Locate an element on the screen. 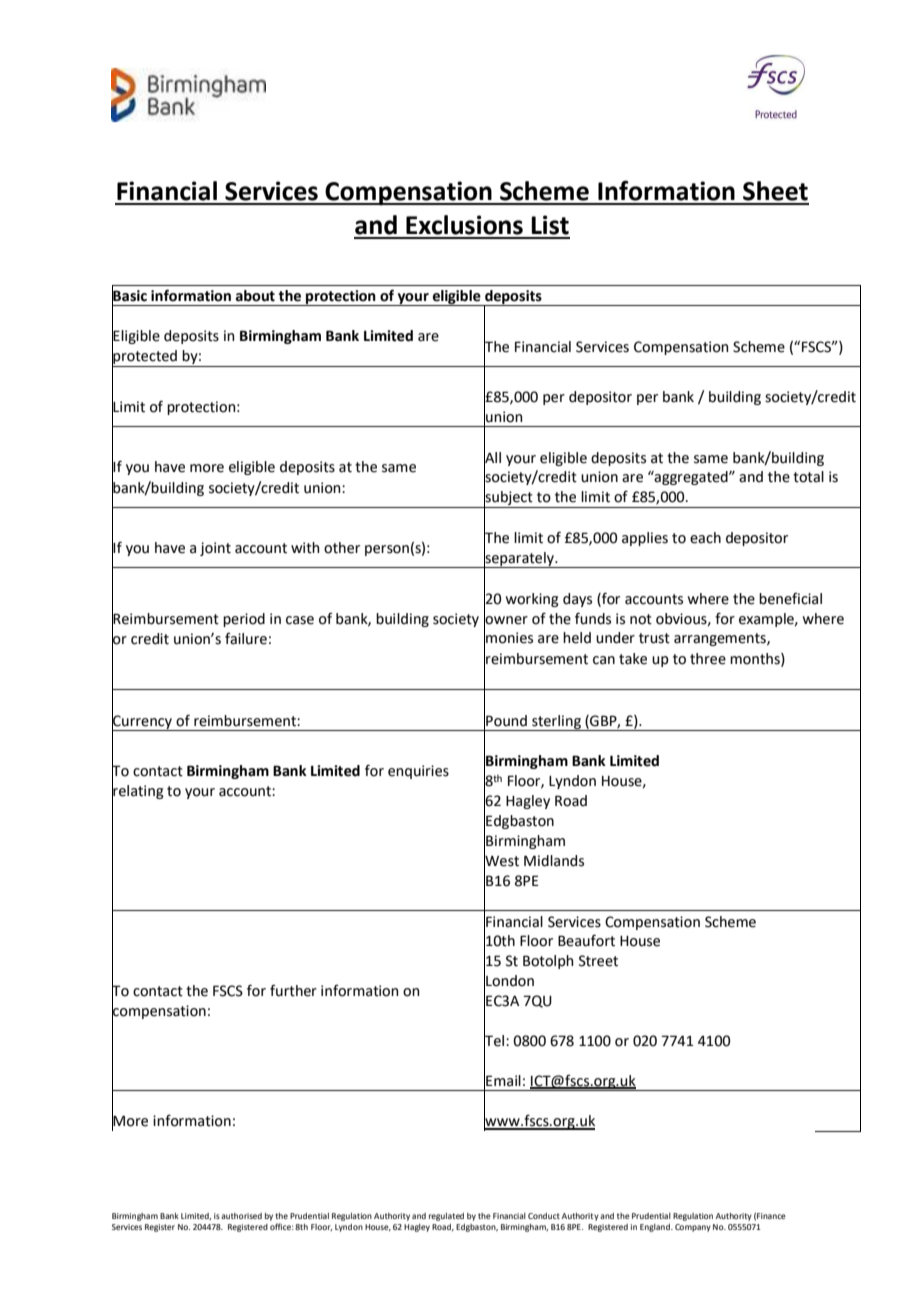 This screenshot has width=924, height=1308. Sheet is located at coordinates (775, 191).
